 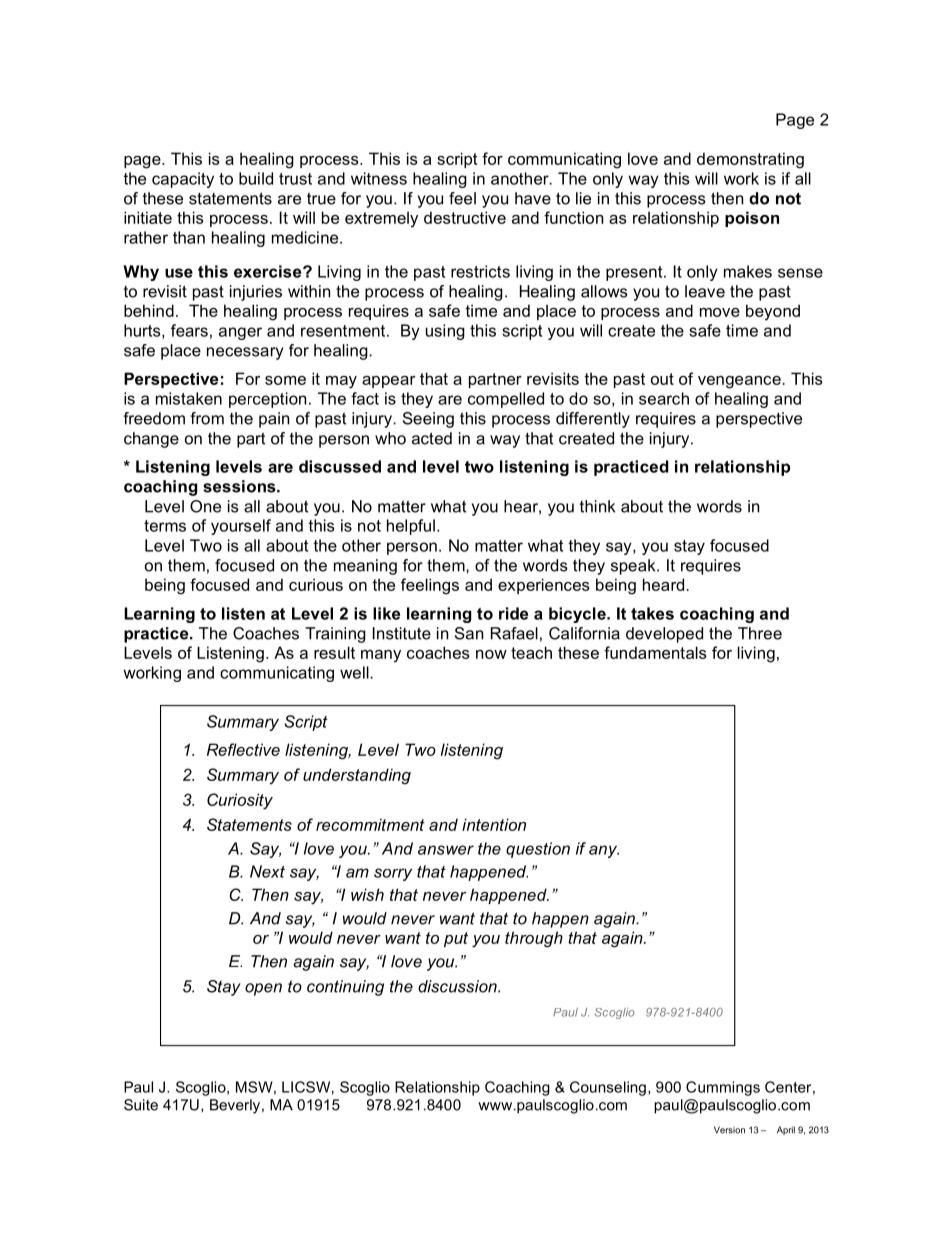 I want to click on demonstrating, so click(x=750, y=160).
